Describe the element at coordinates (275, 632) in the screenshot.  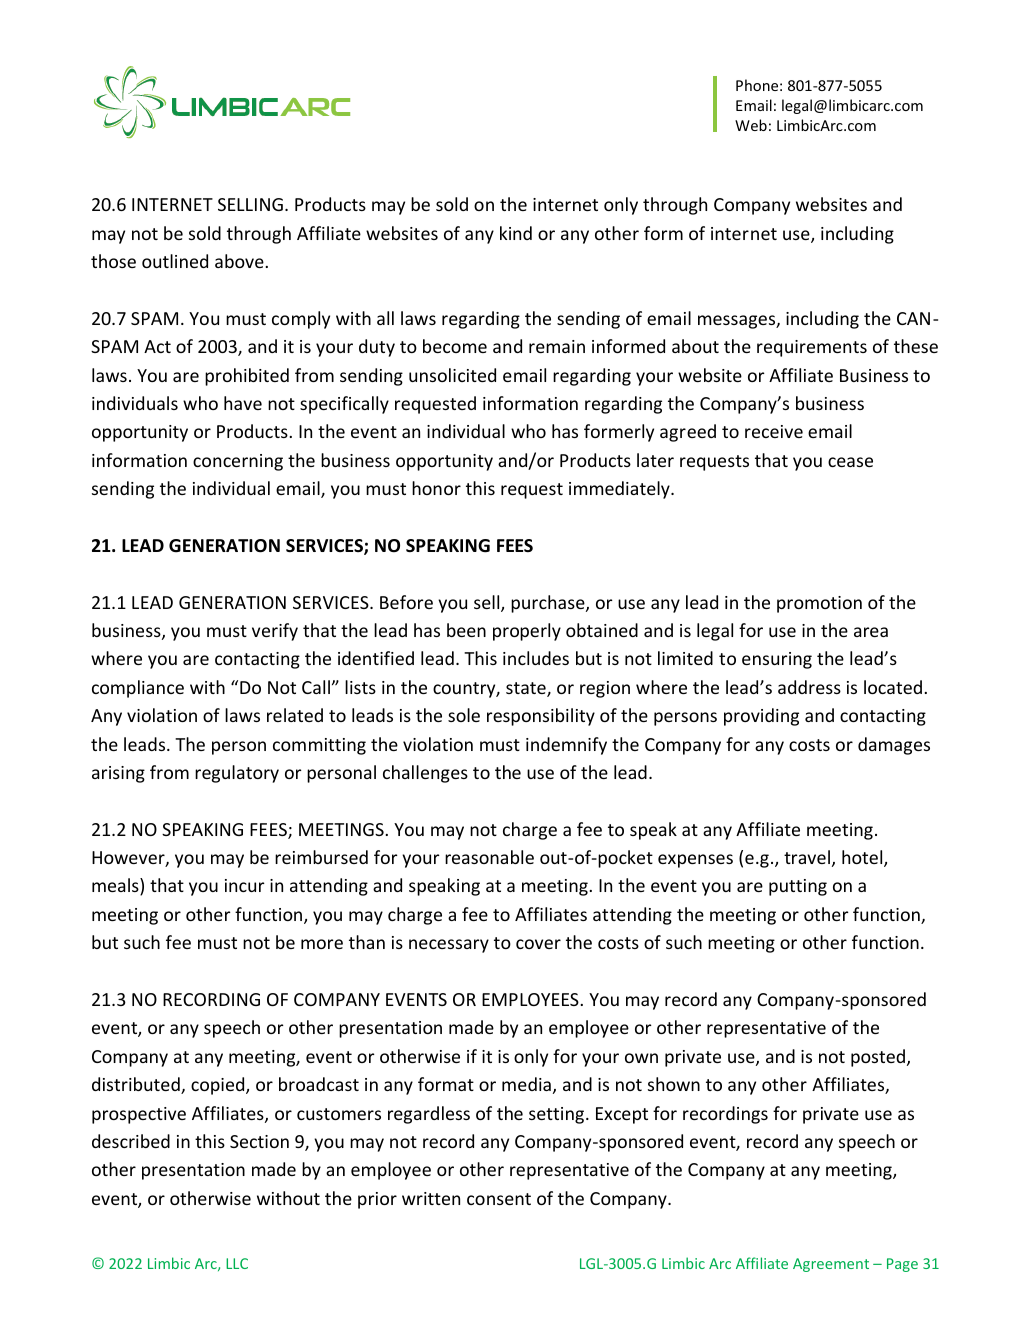
I see `verify` at that location.
